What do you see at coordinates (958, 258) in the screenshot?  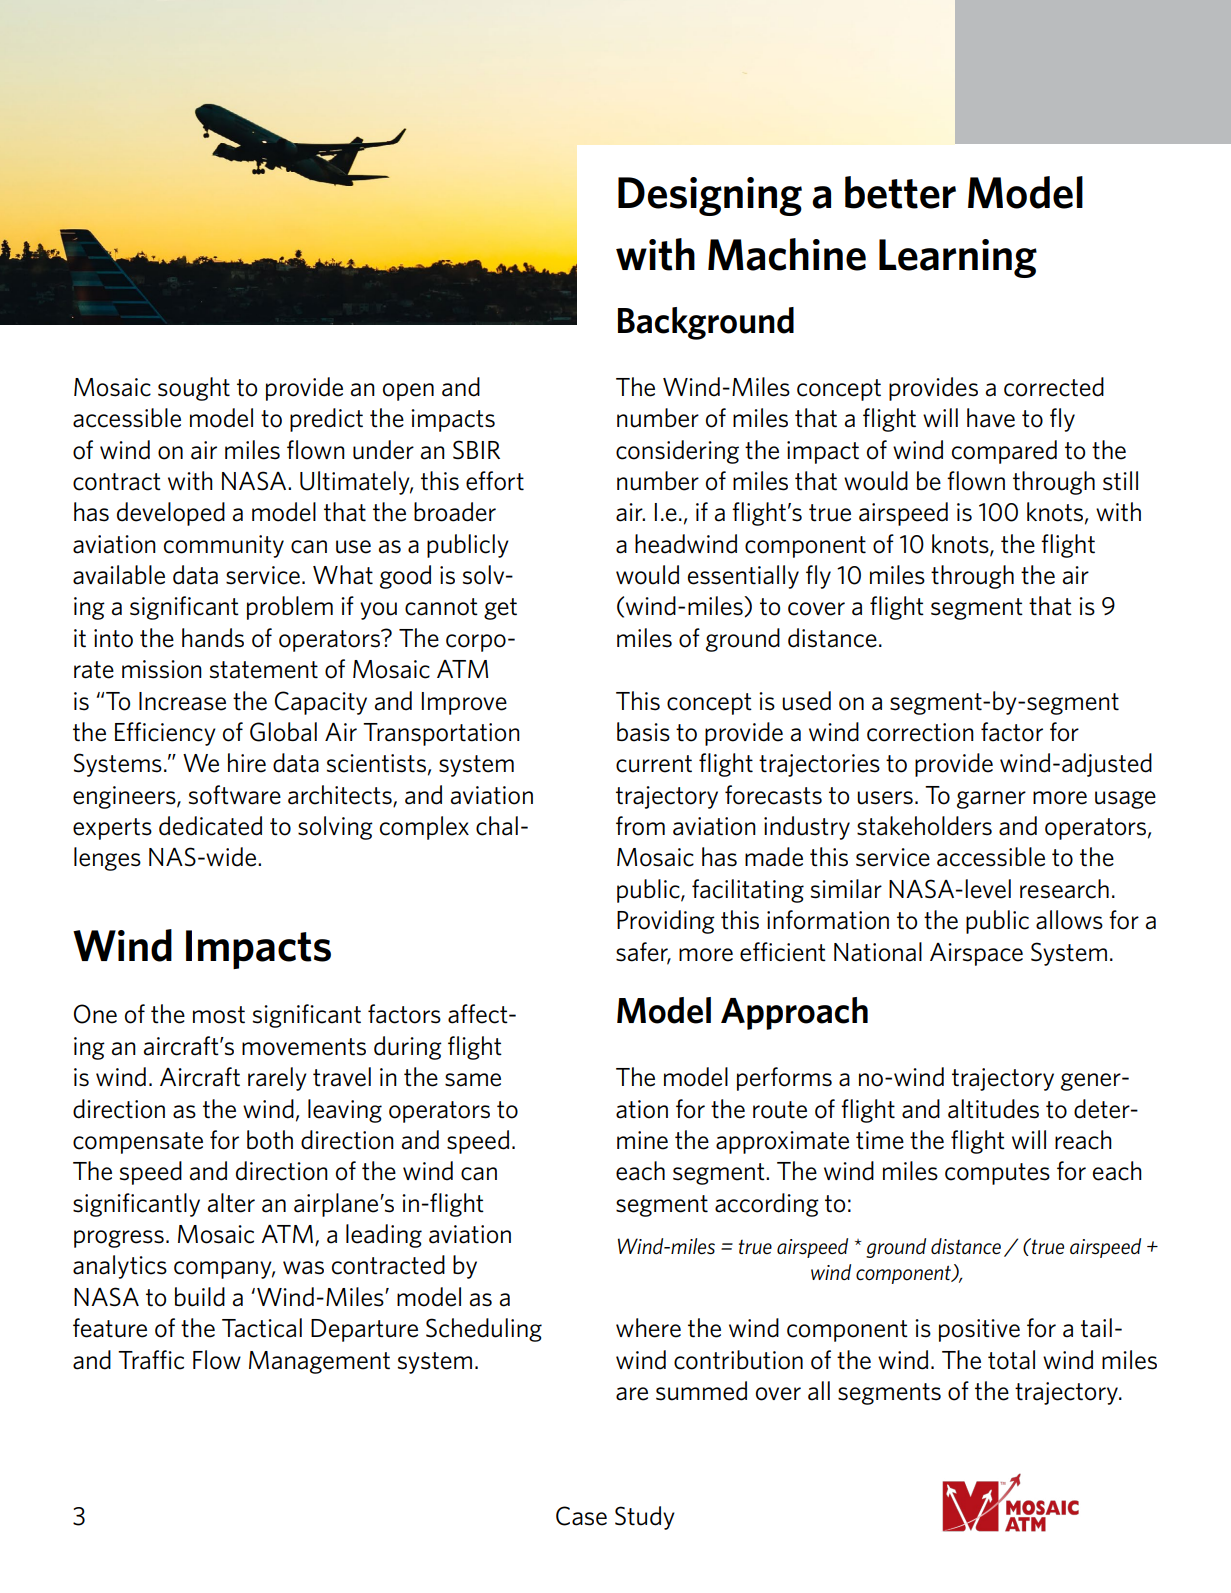 I see `Learning` at bounding box center [958, 258].
